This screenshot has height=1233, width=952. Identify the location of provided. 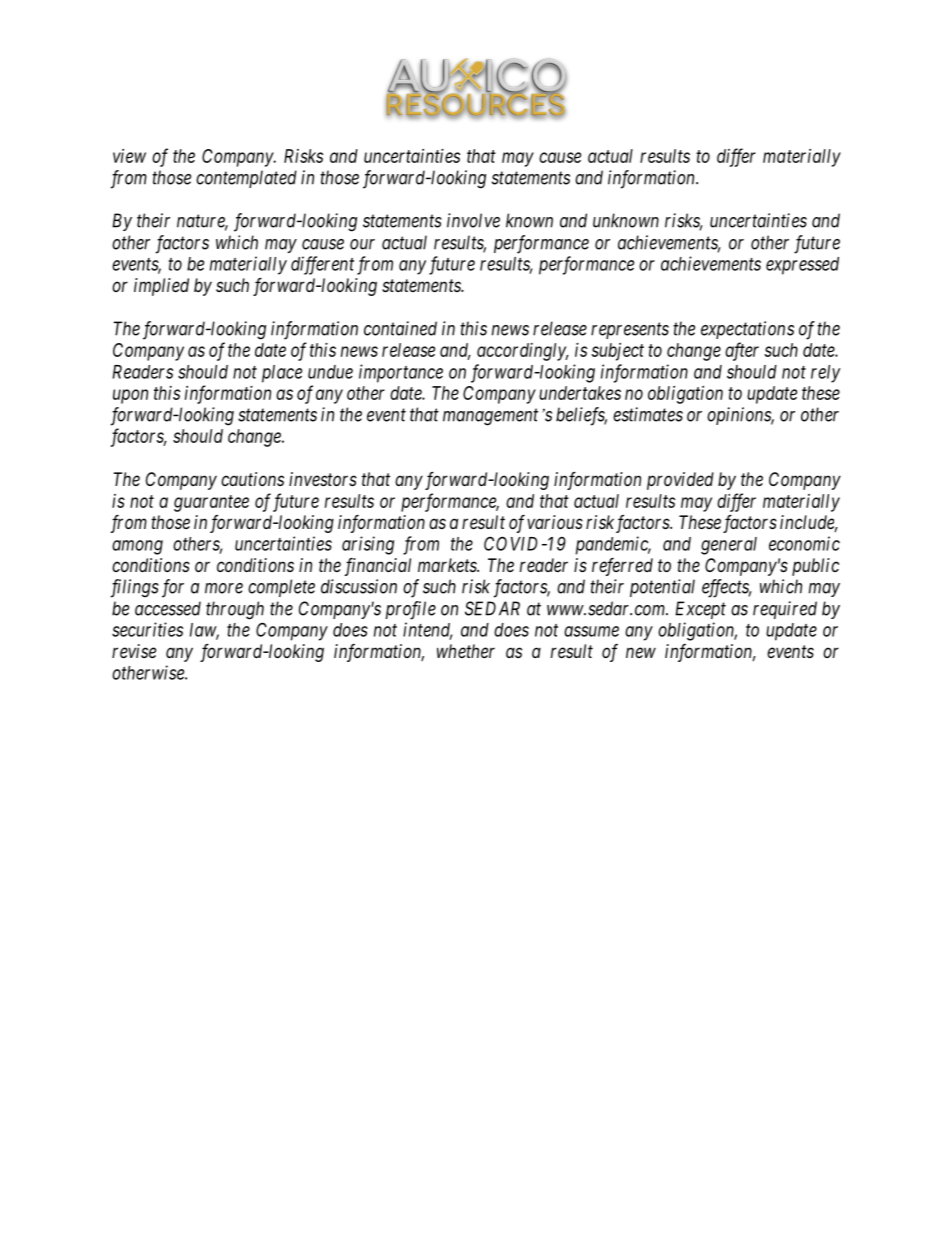
(680, 481).
